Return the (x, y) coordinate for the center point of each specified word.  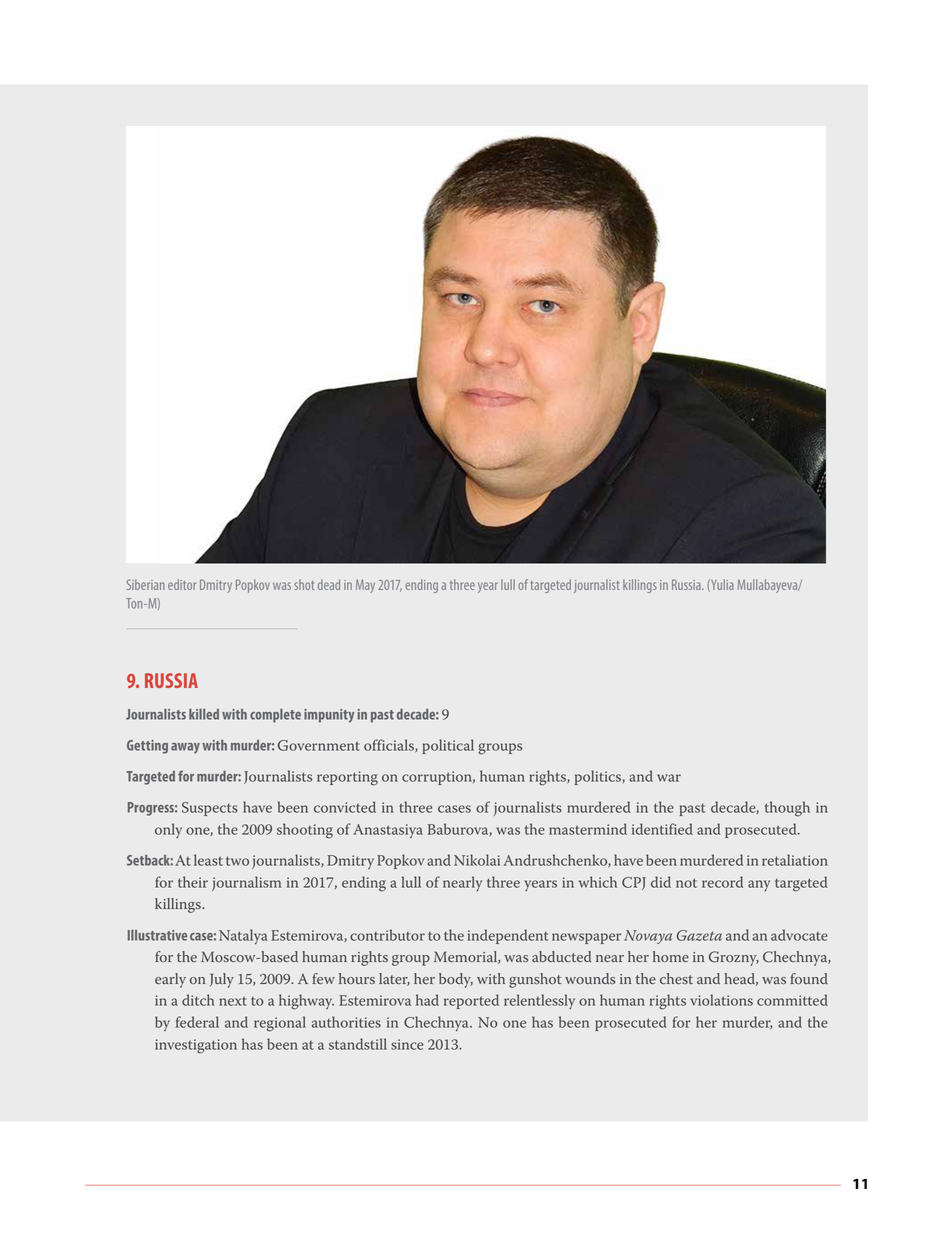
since (407, 1044)
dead (329, 584)
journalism (246, 883)
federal (197, 1022)
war (669, 778)
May (365, 586)
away (185, 748)
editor (182, 584)
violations (721, 1000)
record (722, 882)
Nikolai (477, 860)
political (448, 746)
